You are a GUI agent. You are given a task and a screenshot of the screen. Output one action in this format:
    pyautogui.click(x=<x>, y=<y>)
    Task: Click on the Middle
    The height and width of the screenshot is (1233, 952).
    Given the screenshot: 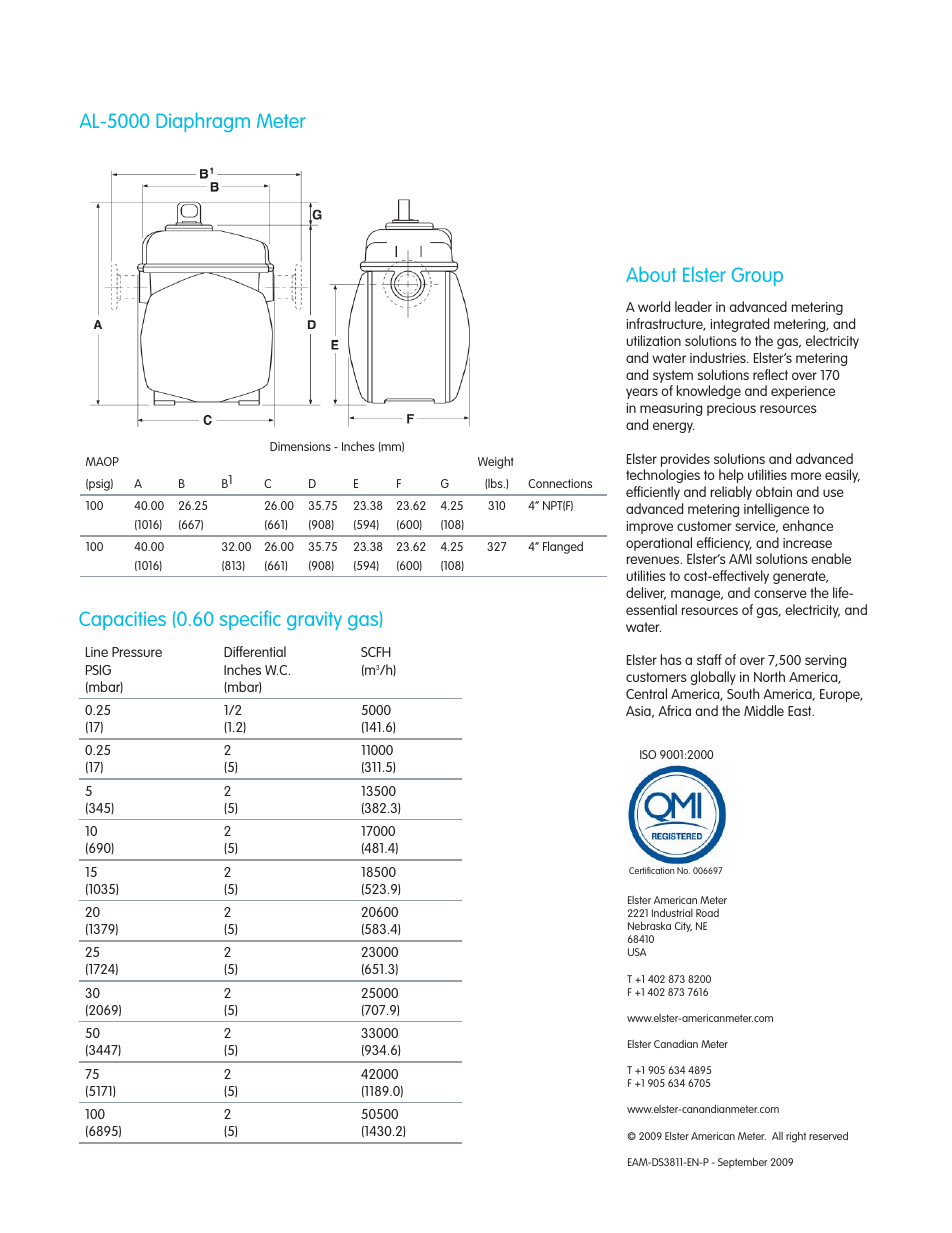 What is the action you would take?
    pyautogui.click(x=764, y=710)
